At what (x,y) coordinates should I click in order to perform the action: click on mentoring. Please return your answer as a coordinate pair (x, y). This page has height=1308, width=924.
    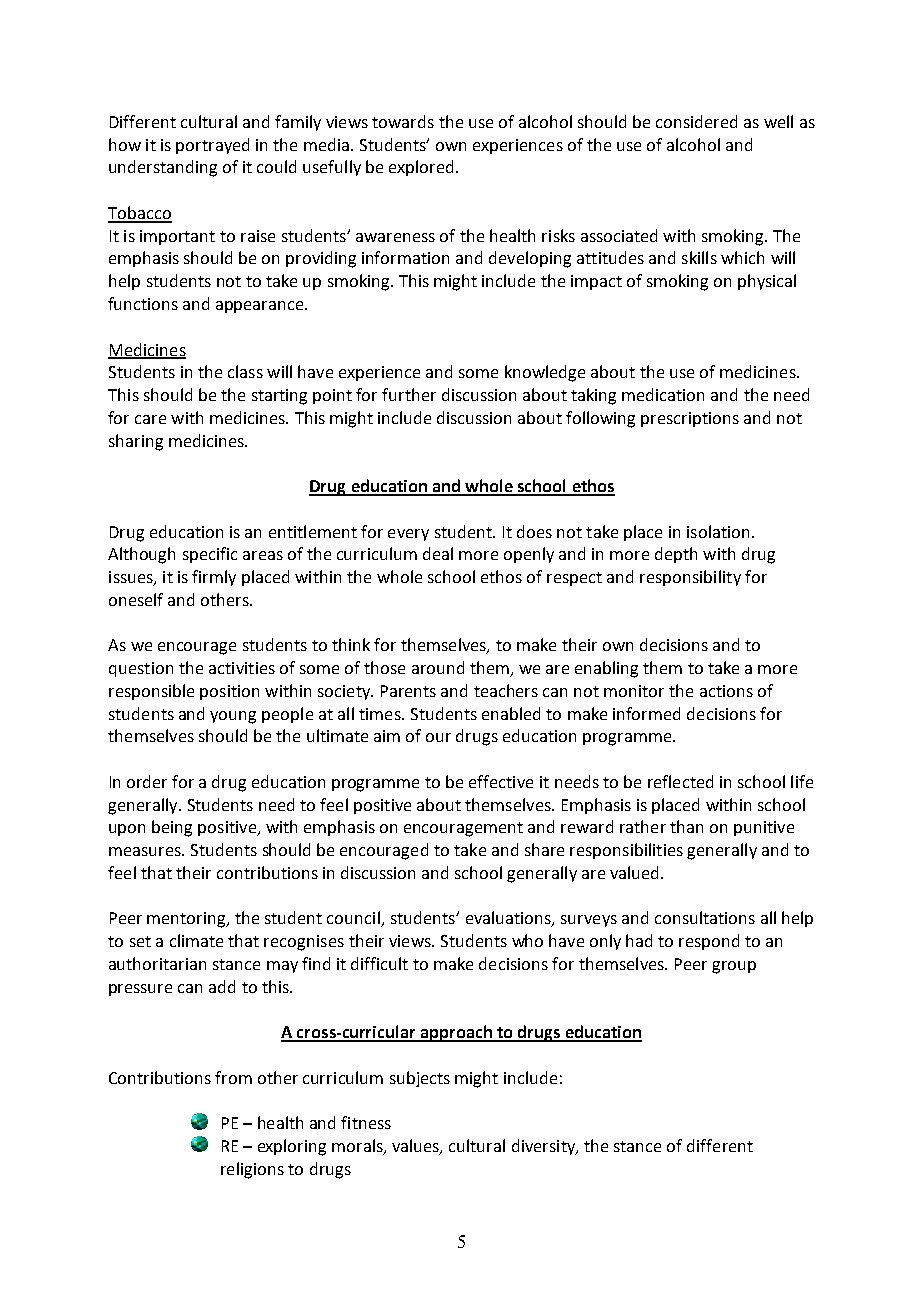
    Looking at the image, I should click on (187, 920).
